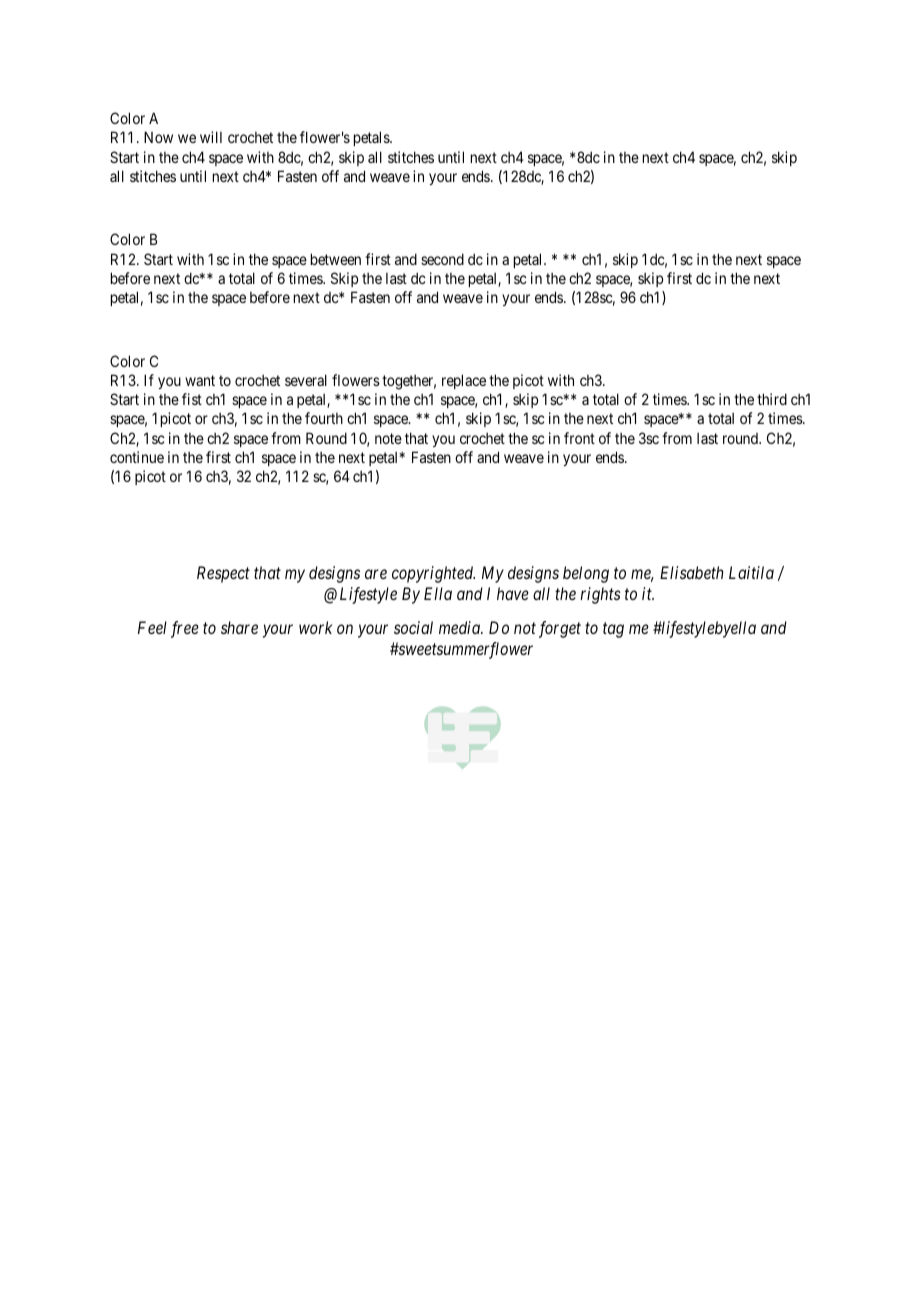 This image has width=924, height=1308. Describe the element at coordinates (464, 381) in the image. I see `replace` at that location.
